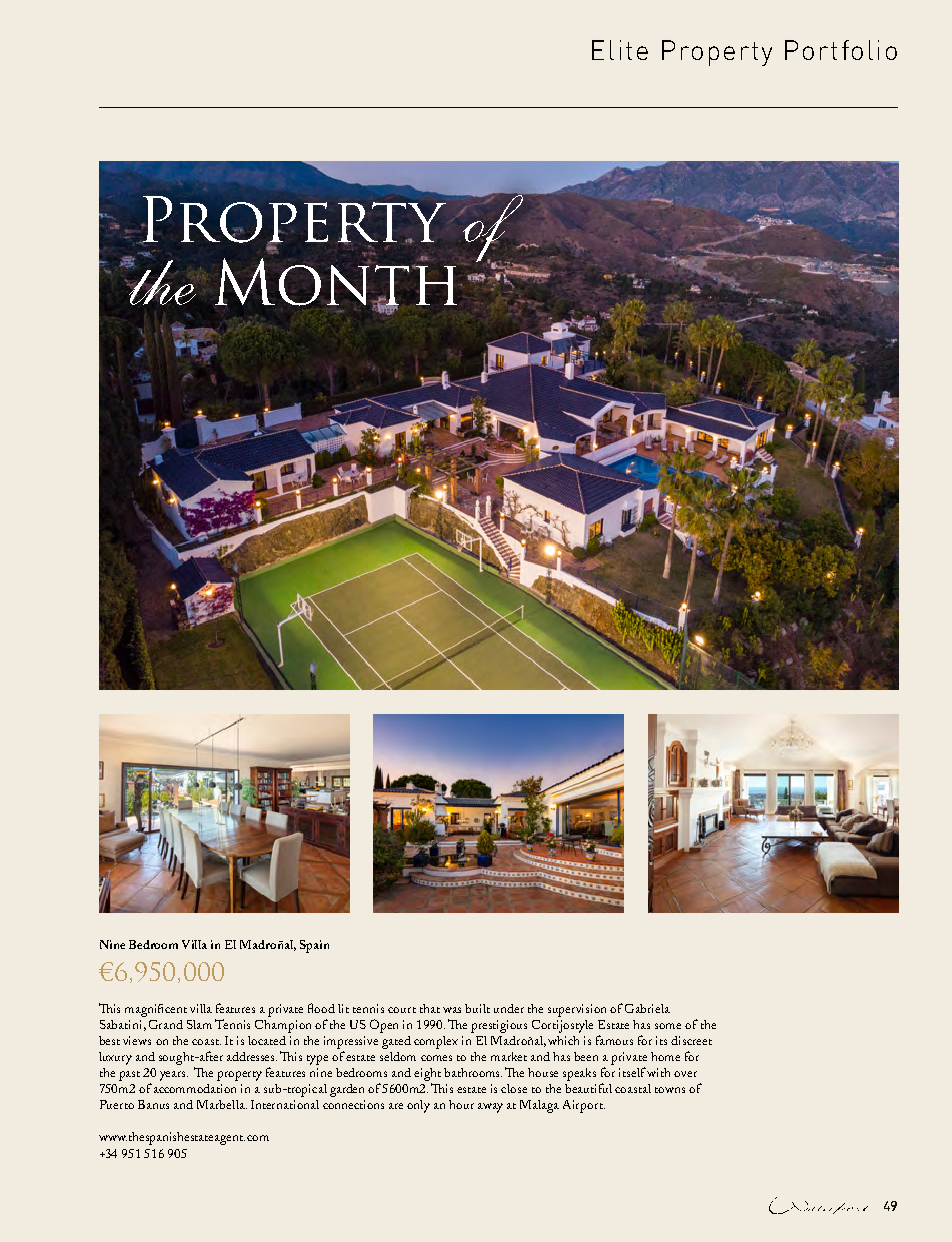 The image size is (952, 1242). What do you see at coordinates (283, 1026) in the screenshot?
I see `Champion` at bounding box center [283, 1026].
